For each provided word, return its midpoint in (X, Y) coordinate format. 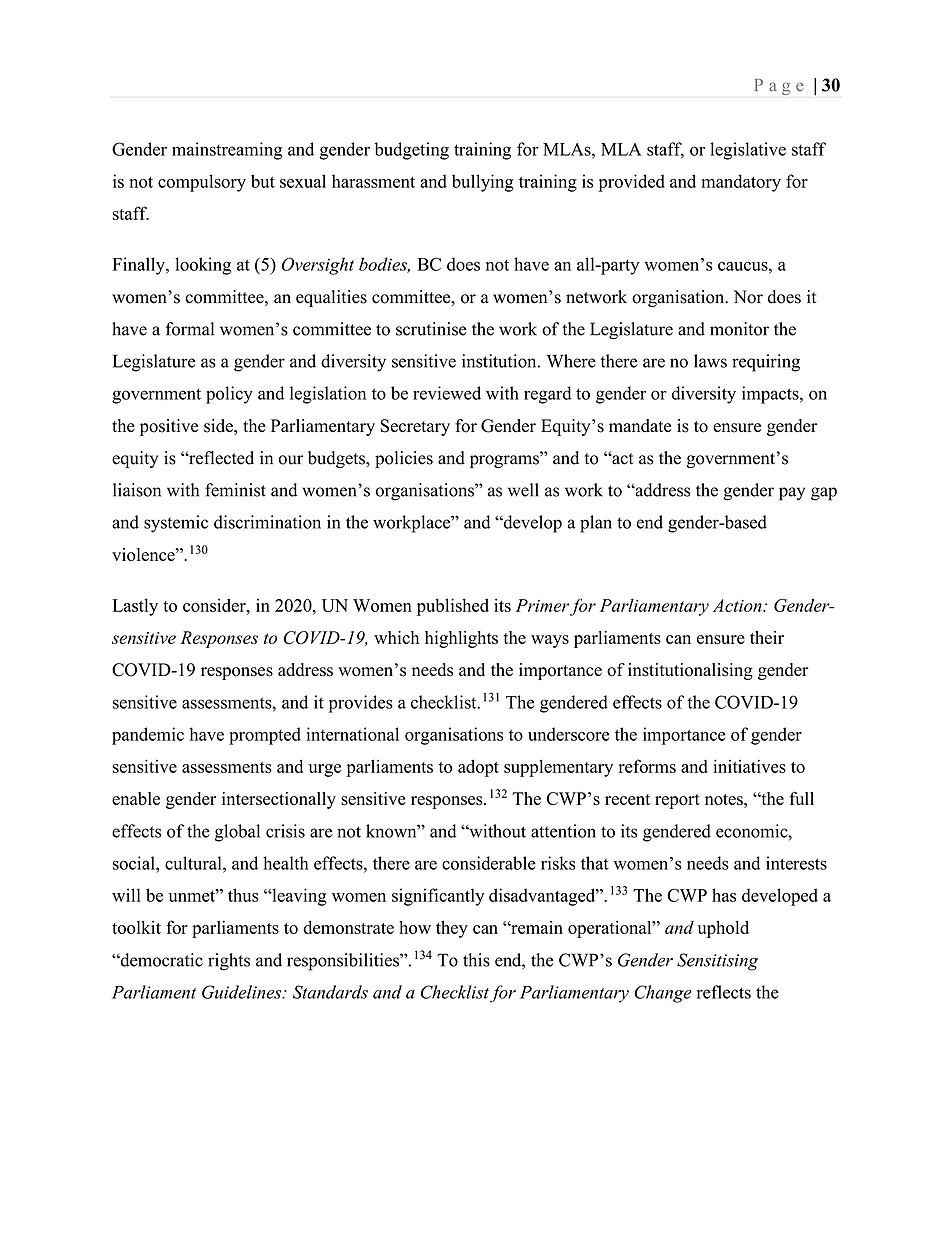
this (476, 960)
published (453, 607)
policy (229, 395)
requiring (766, 363)
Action (738, 605)
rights (229, 962)
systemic (176, 524)
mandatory (741, 183)
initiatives (749, 766)
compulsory (202, 183)
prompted (265, 736)
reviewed (447, 393)
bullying (483, 183)
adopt (478, 768)
